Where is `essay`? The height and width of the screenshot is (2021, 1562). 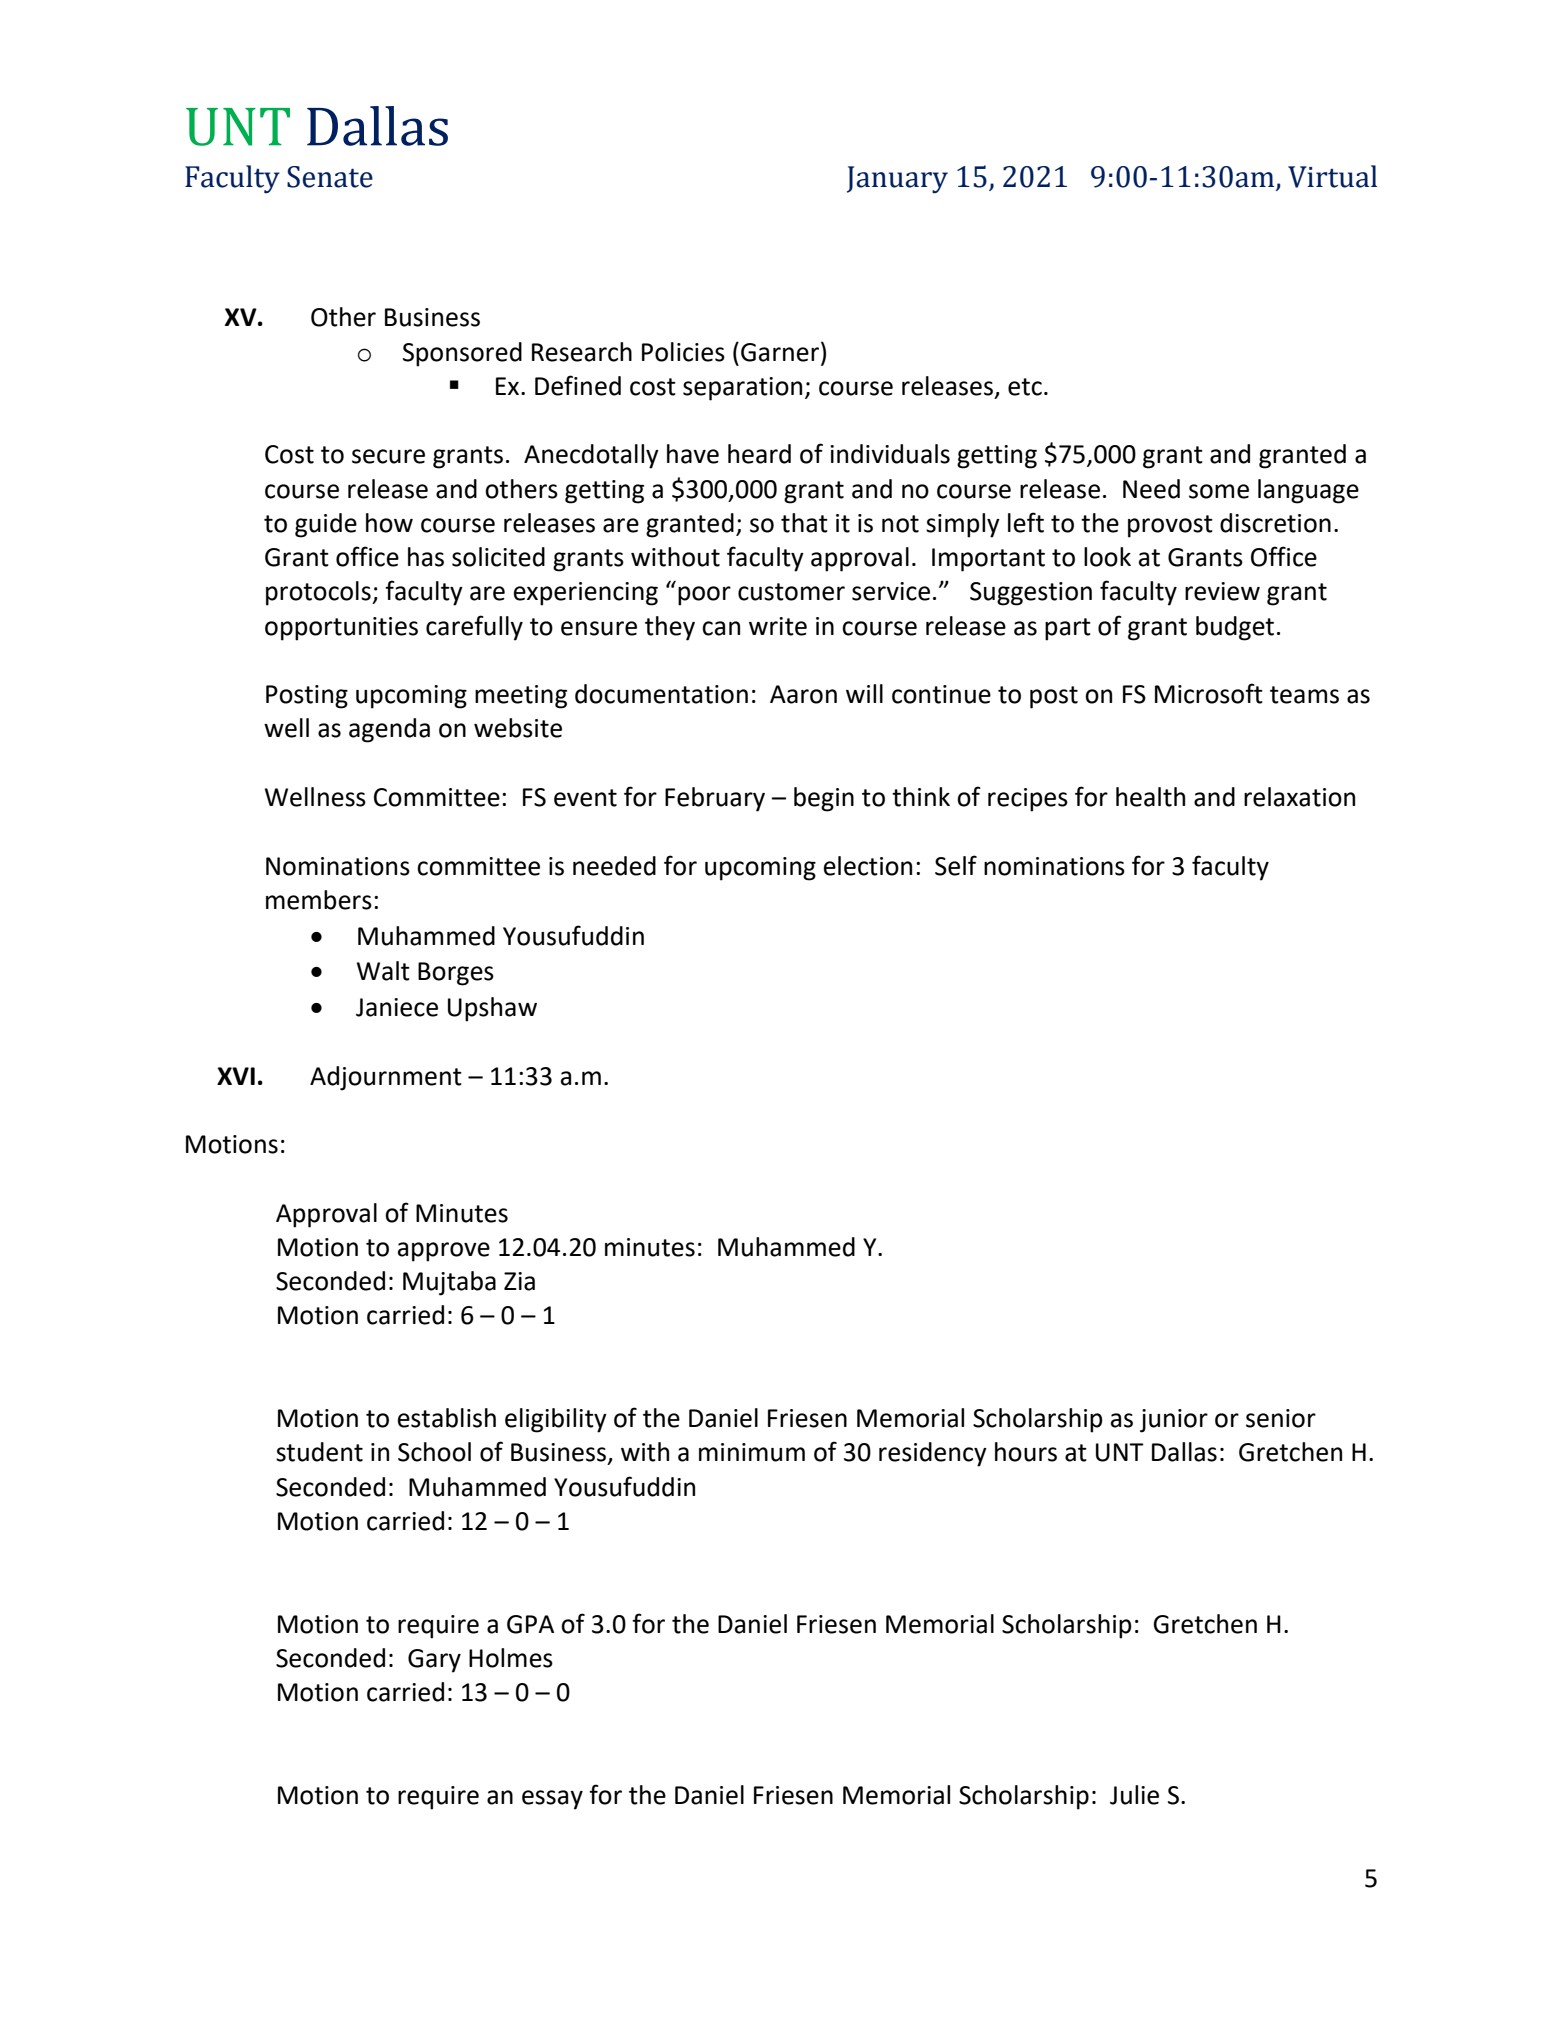 essay is located at coordinates (552, 1800).
